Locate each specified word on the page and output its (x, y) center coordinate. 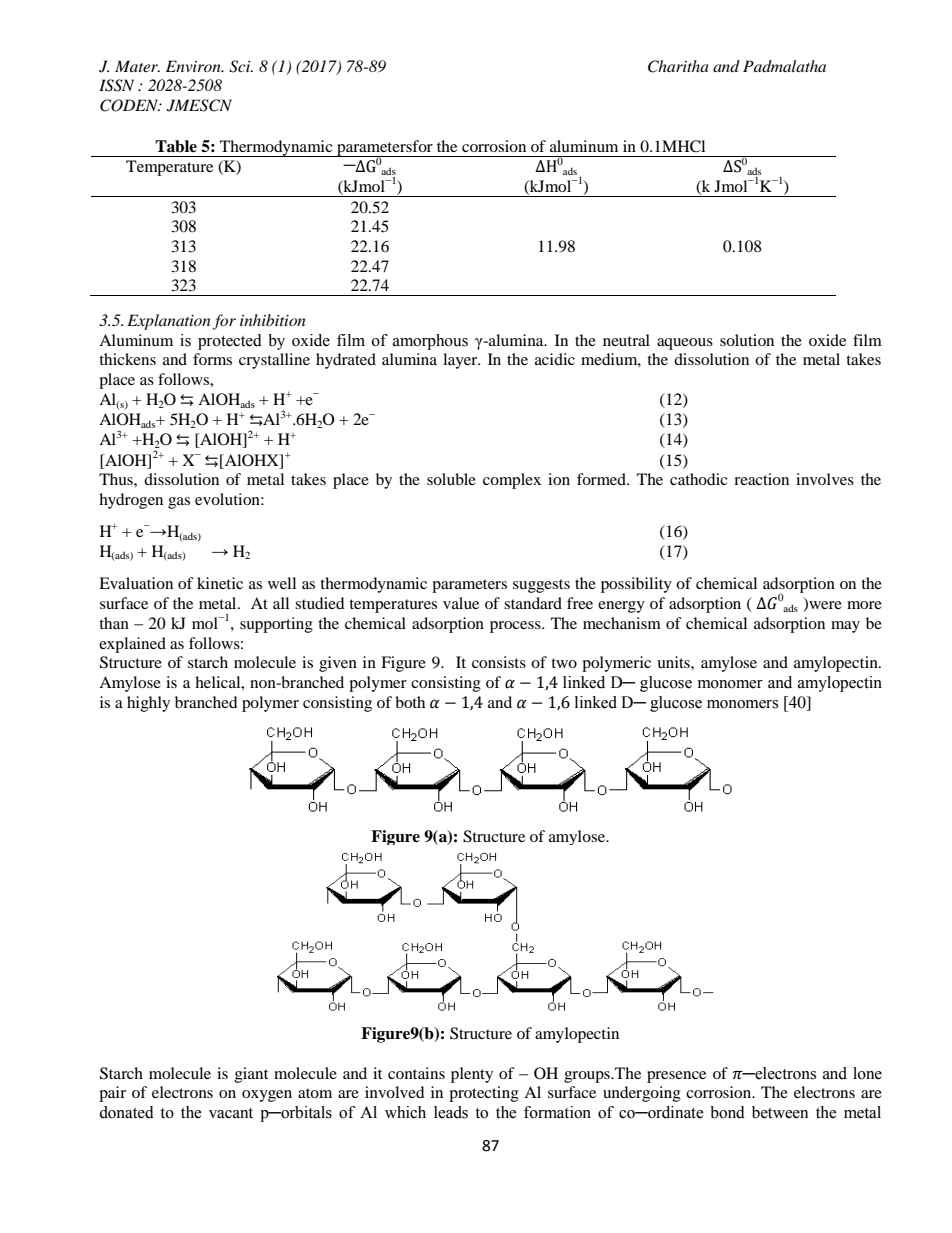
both (410, 702)
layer (461, 361)
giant (251, 1075)
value (461, 603)
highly (148, 704)
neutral (626, 340)
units (674, 662)
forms (212, 359)
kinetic (220, 583)
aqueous (685, 344)
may (845, 627)
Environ (194, 66)
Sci (241, 66)
